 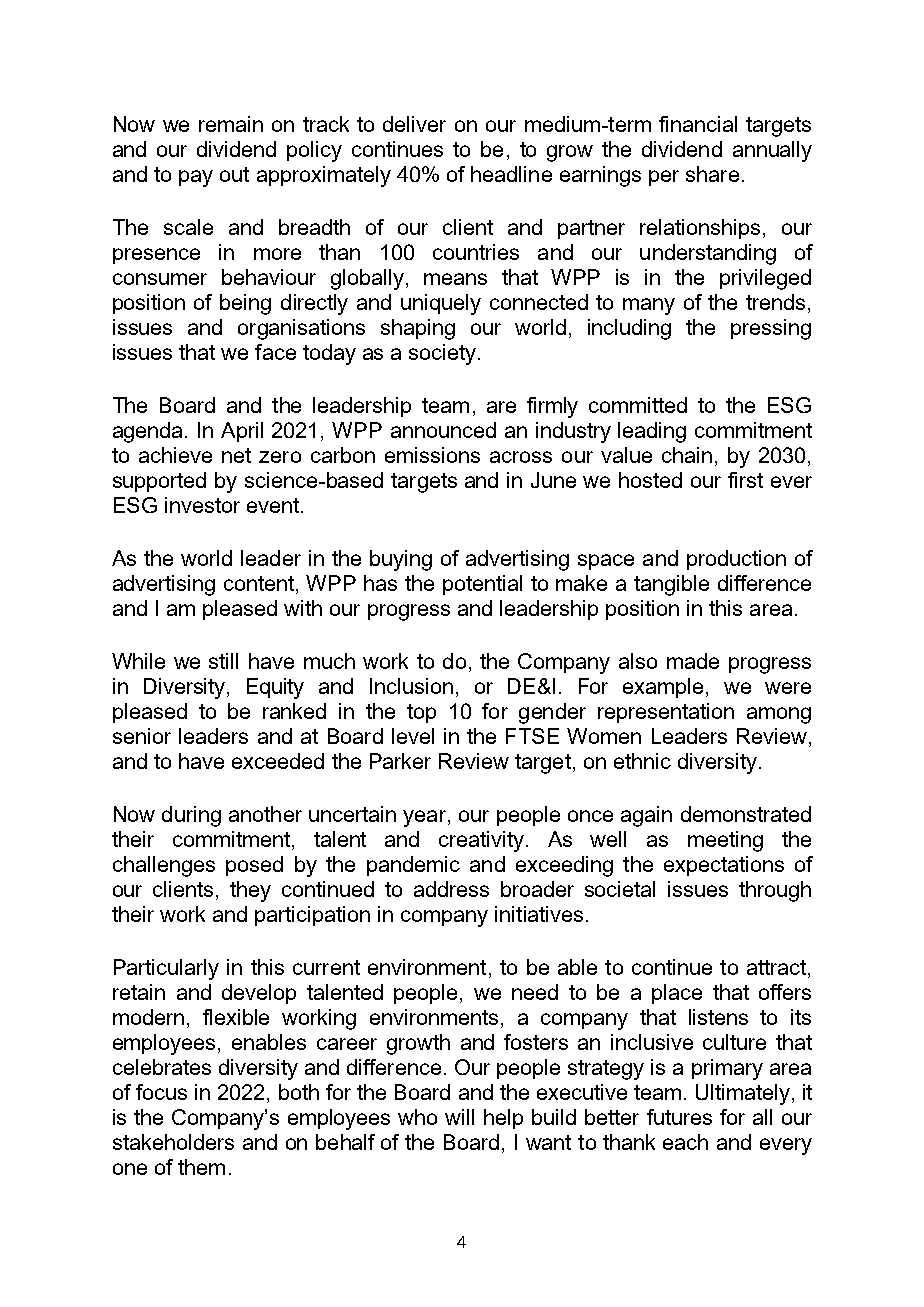 I want to click on pay, so click(x=196, y=178).
